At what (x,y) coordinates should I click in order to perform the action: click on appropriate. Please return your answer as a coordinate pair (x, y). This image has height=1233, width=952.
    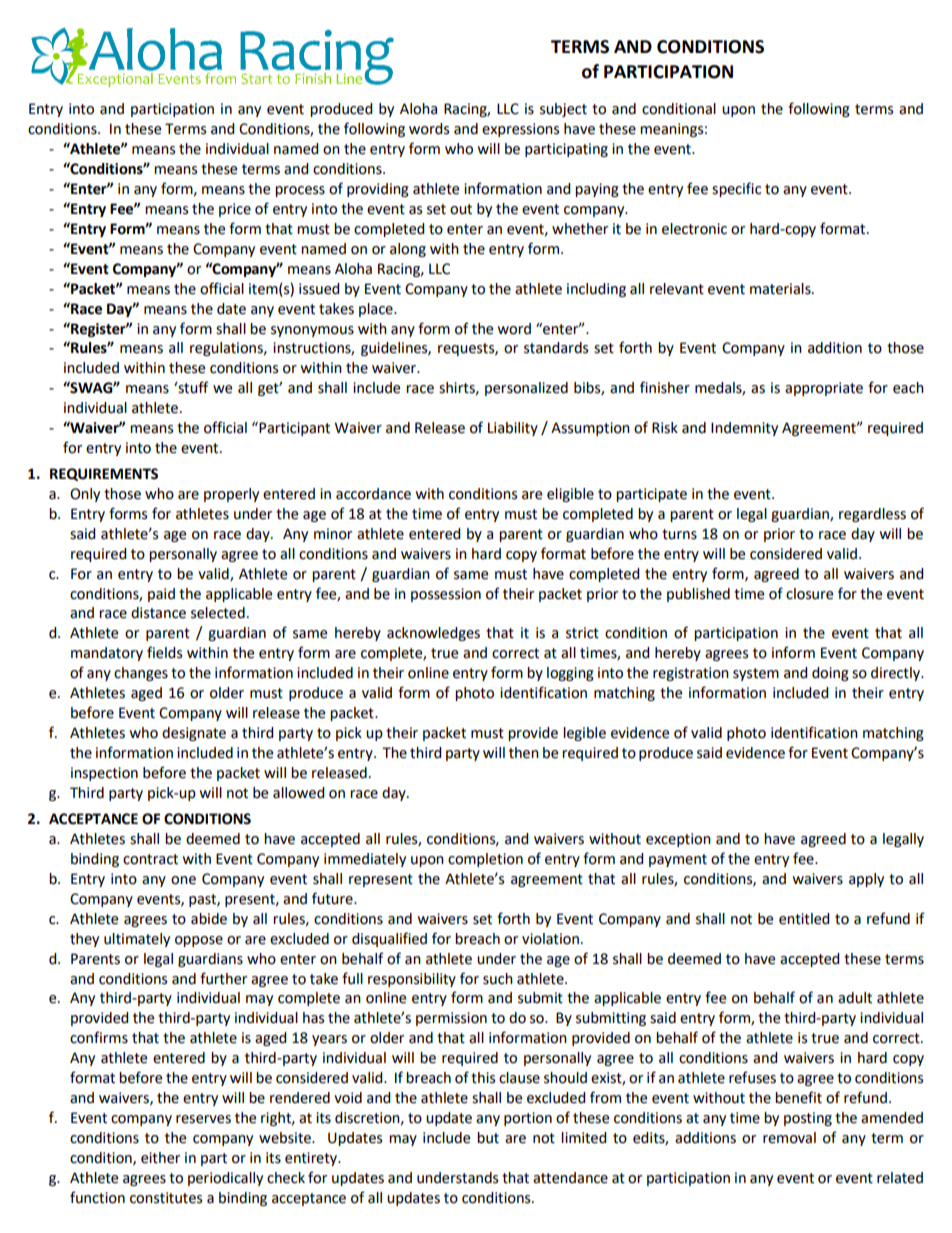
    Looking at the image, I should click on (824, 389).
